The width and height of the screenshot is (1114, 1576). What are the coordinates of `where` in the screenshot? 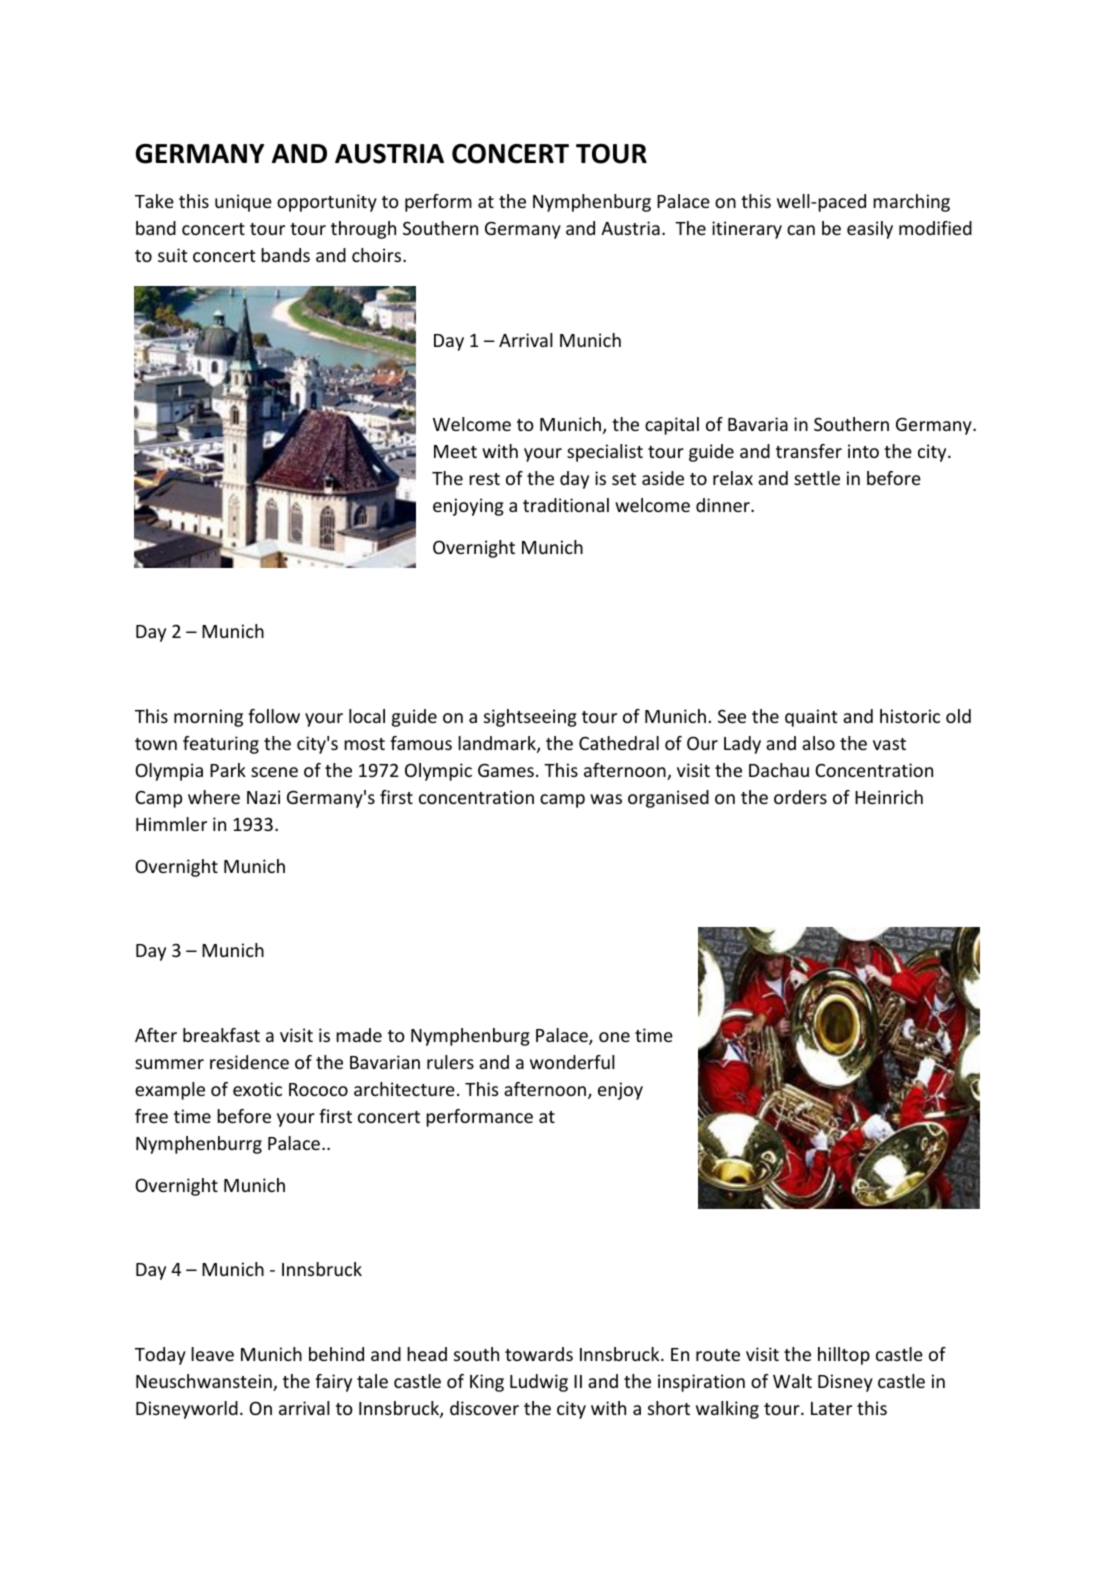 It's located at (214, 797).
